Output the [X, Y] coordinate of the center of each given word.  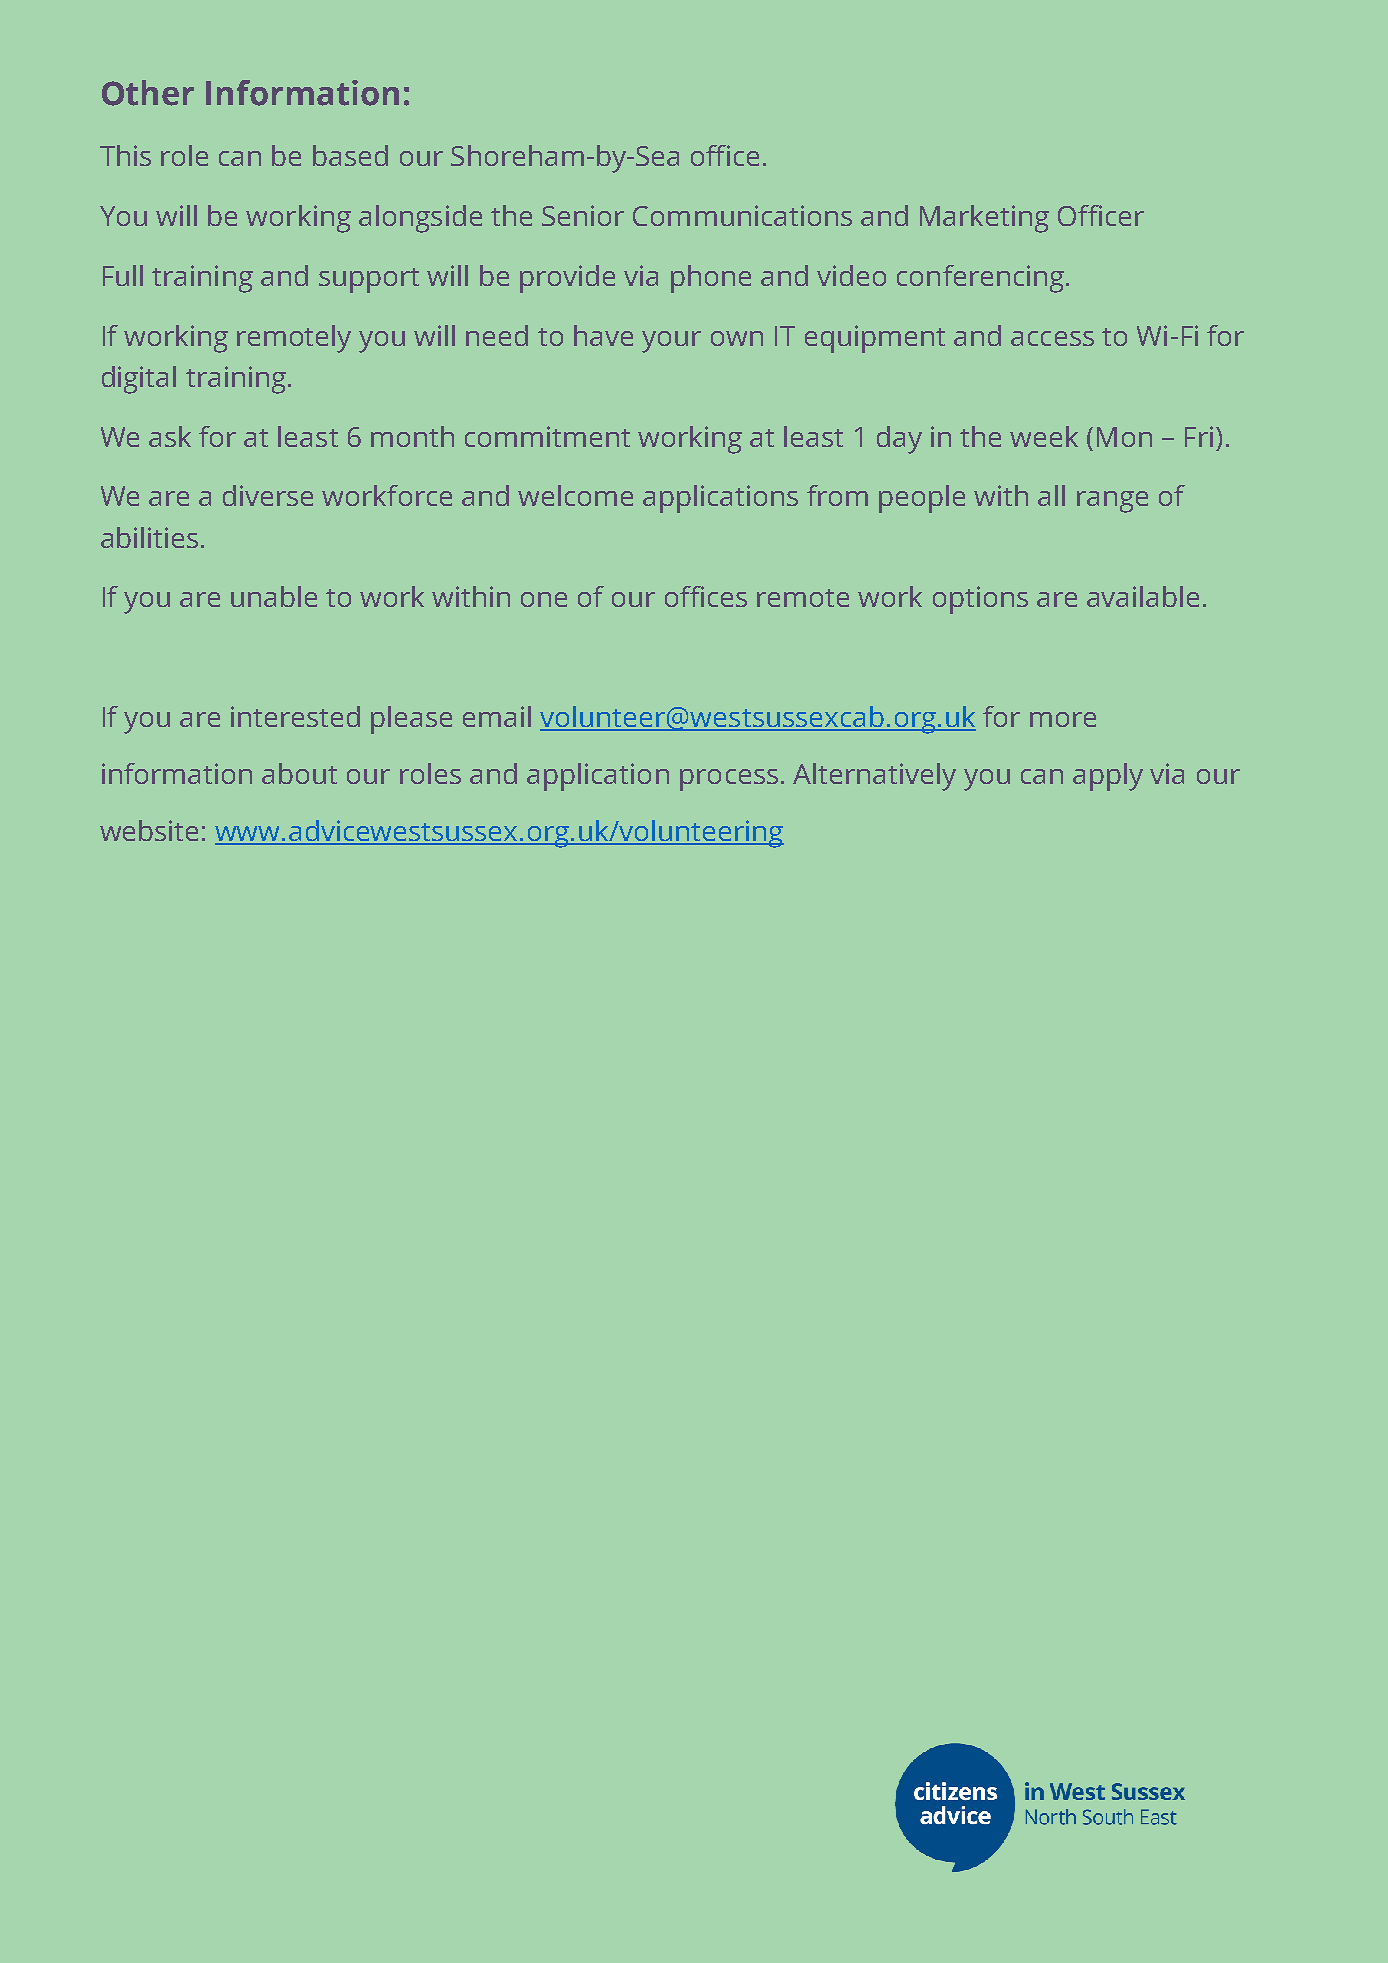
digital [139, 380]
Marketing [984, 219]
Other [148, 93]
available [1143, 596]
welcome [575, 495]
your [671, 342]
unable [274, 596]
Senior [583, 215]
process [729, 780]
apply [1108, 777]
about [299, 773]
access [1052, 338]
